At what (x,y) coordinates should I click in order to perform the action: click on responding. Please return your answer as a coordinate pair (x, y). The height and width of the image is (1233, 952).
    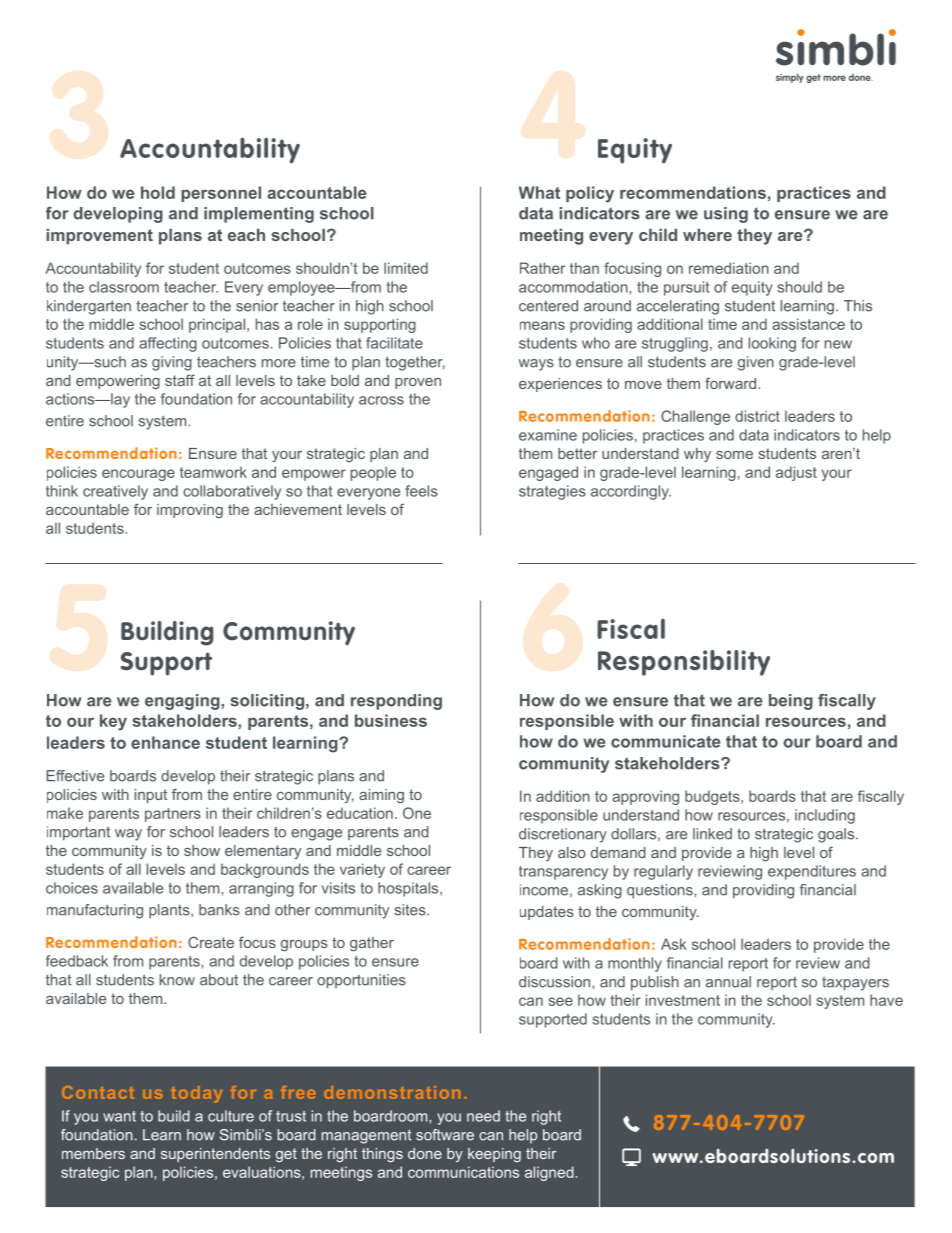
    Looking at the image, I should click on (396, 702).
